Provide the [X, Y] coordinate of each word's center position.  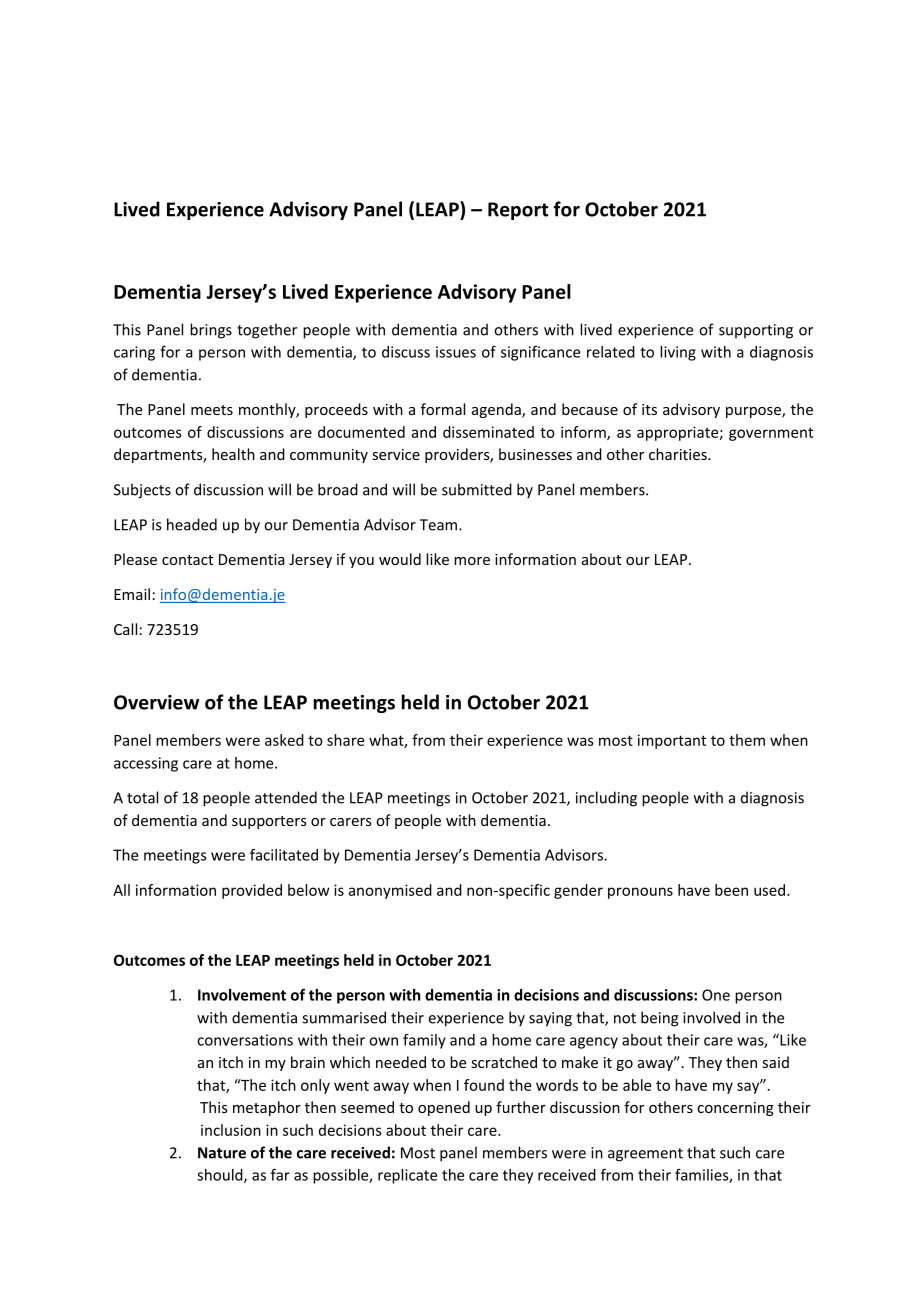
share [345, 740]
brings [211, 331]
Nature [222, 1153]
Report [518, 211]
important [672, 741]
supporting [756, 331]
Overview [156, 702]
